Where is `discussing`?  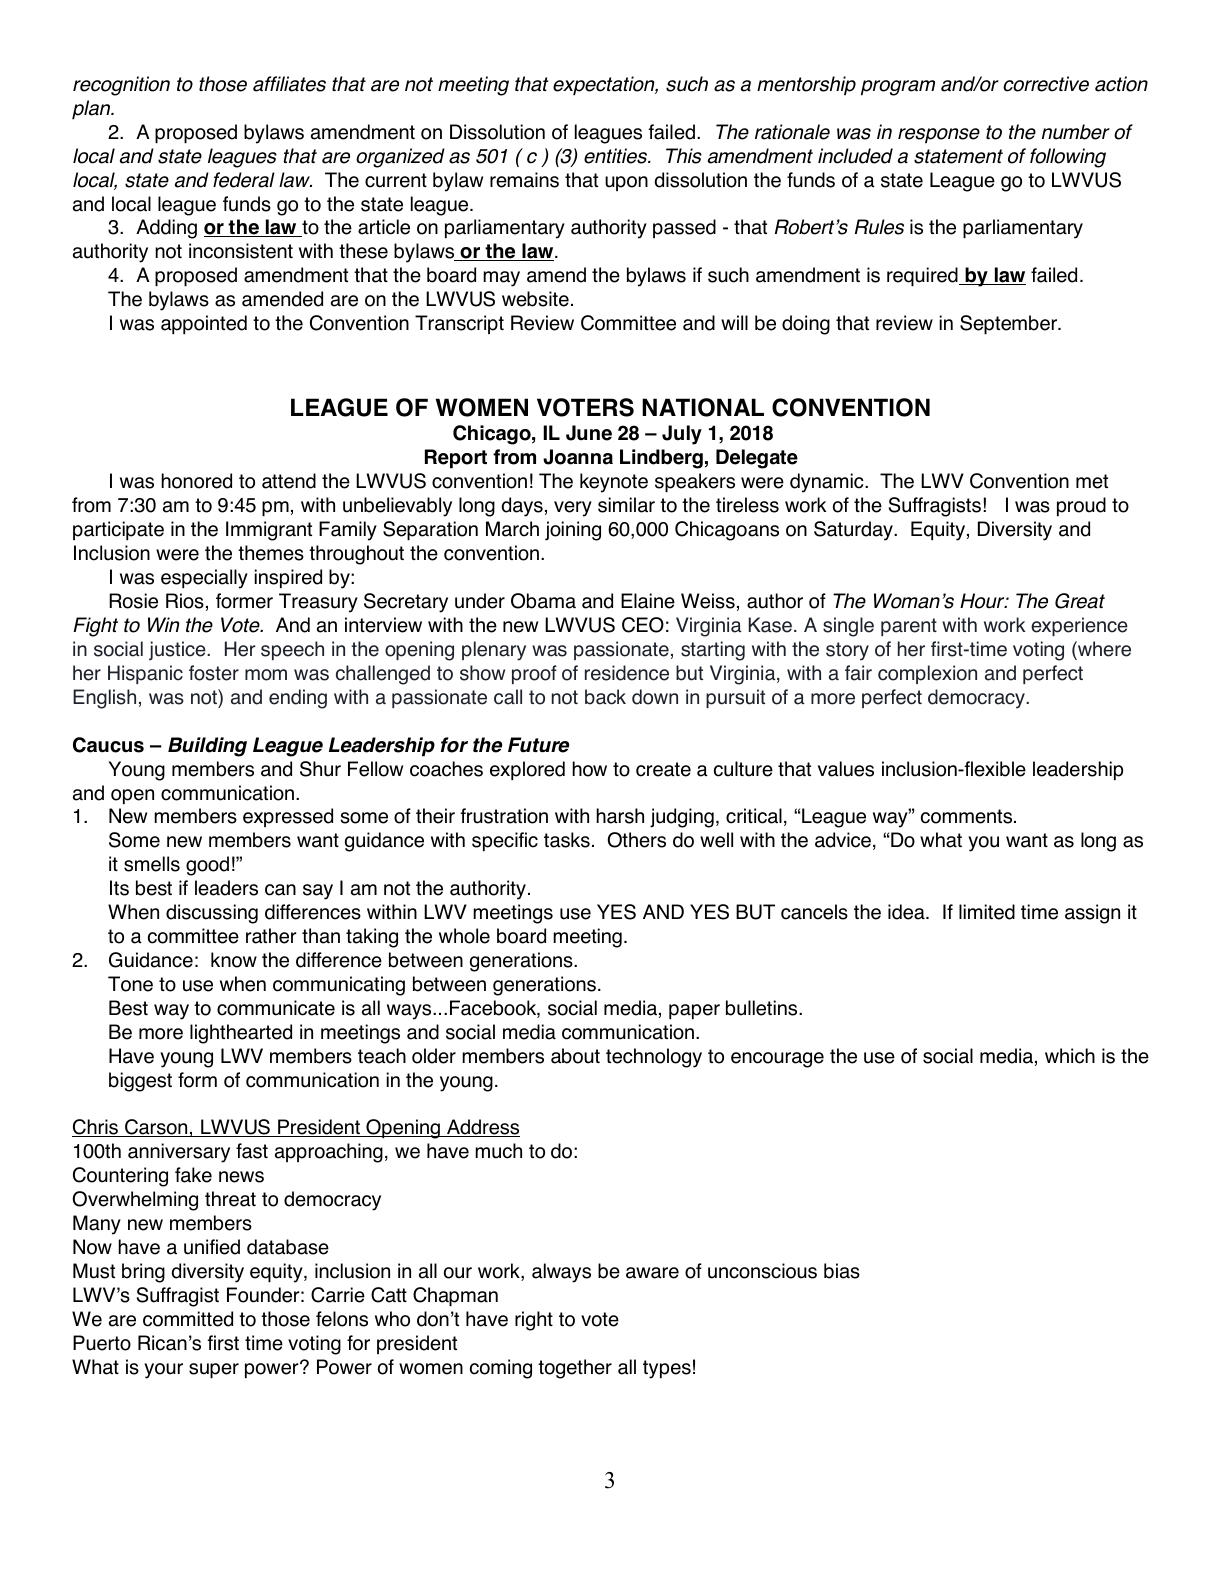
discussing is located at coordinates (212, 914).
